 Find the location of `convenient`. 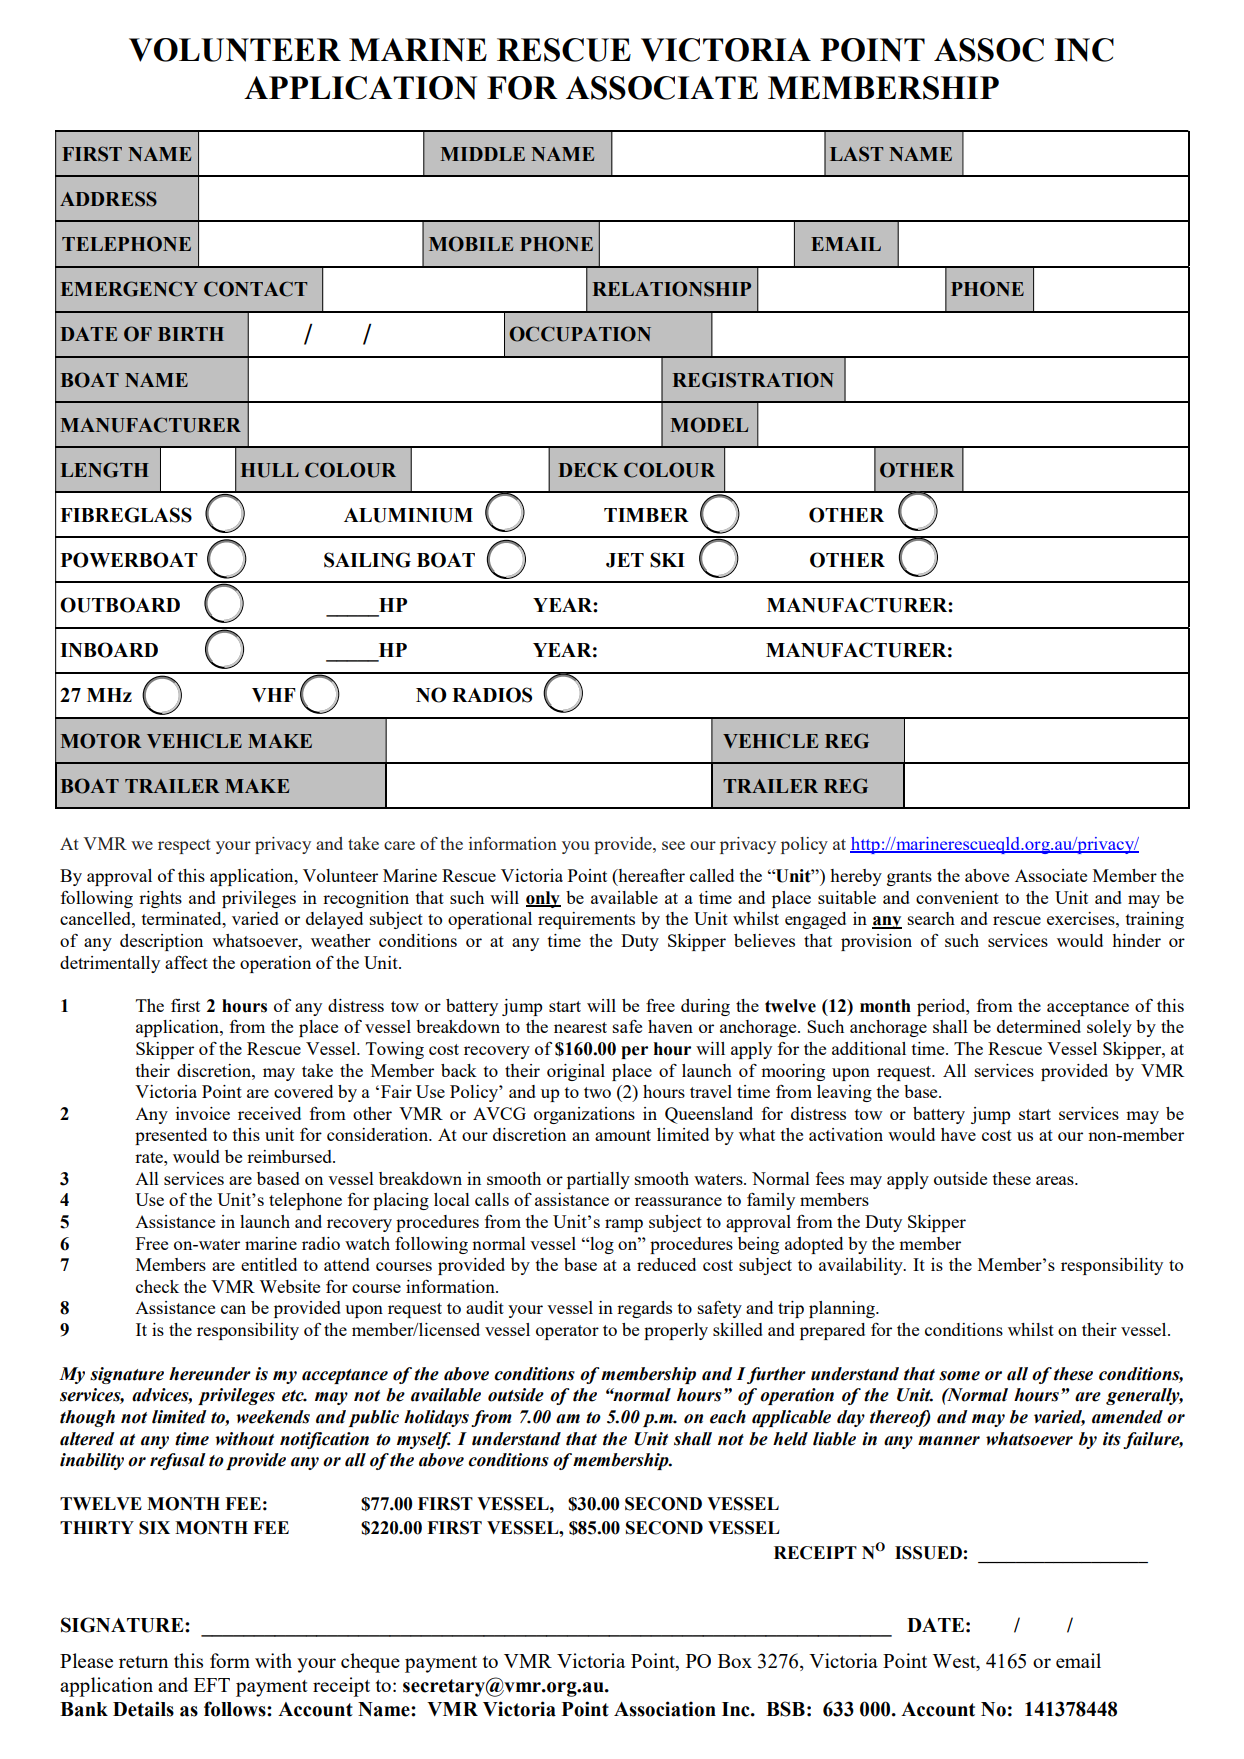

convenient is located at coordinates (957, 897).
